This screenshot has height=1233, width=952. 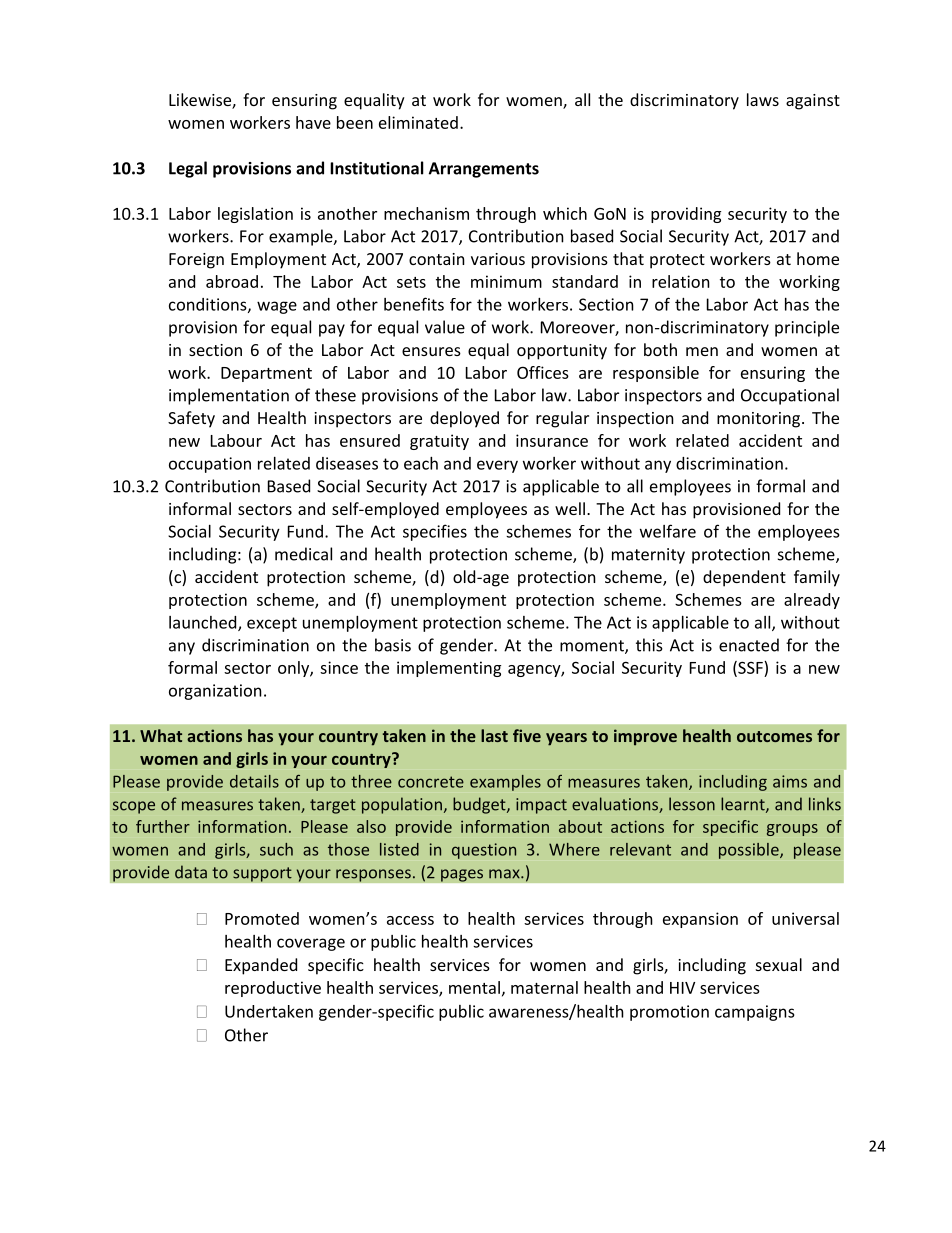 What do you see at coordinates (418, 122) in the screenshot?
I see `eliminated` at bounding box center [418, 122].
